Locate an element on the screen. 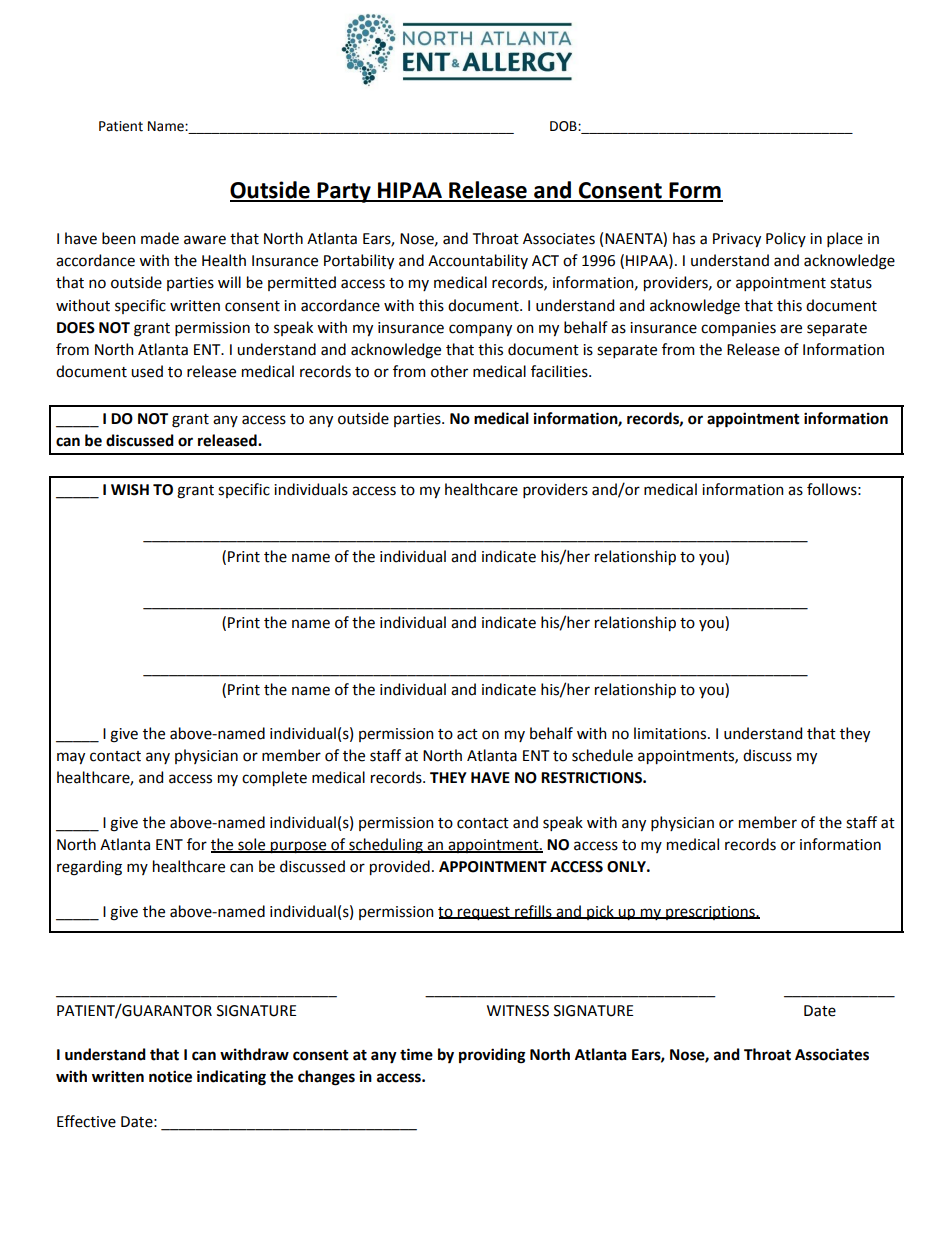 Image resolution: width=952 pixels, height=1233 pixels. providing is located at coordinates (492, 1056).
